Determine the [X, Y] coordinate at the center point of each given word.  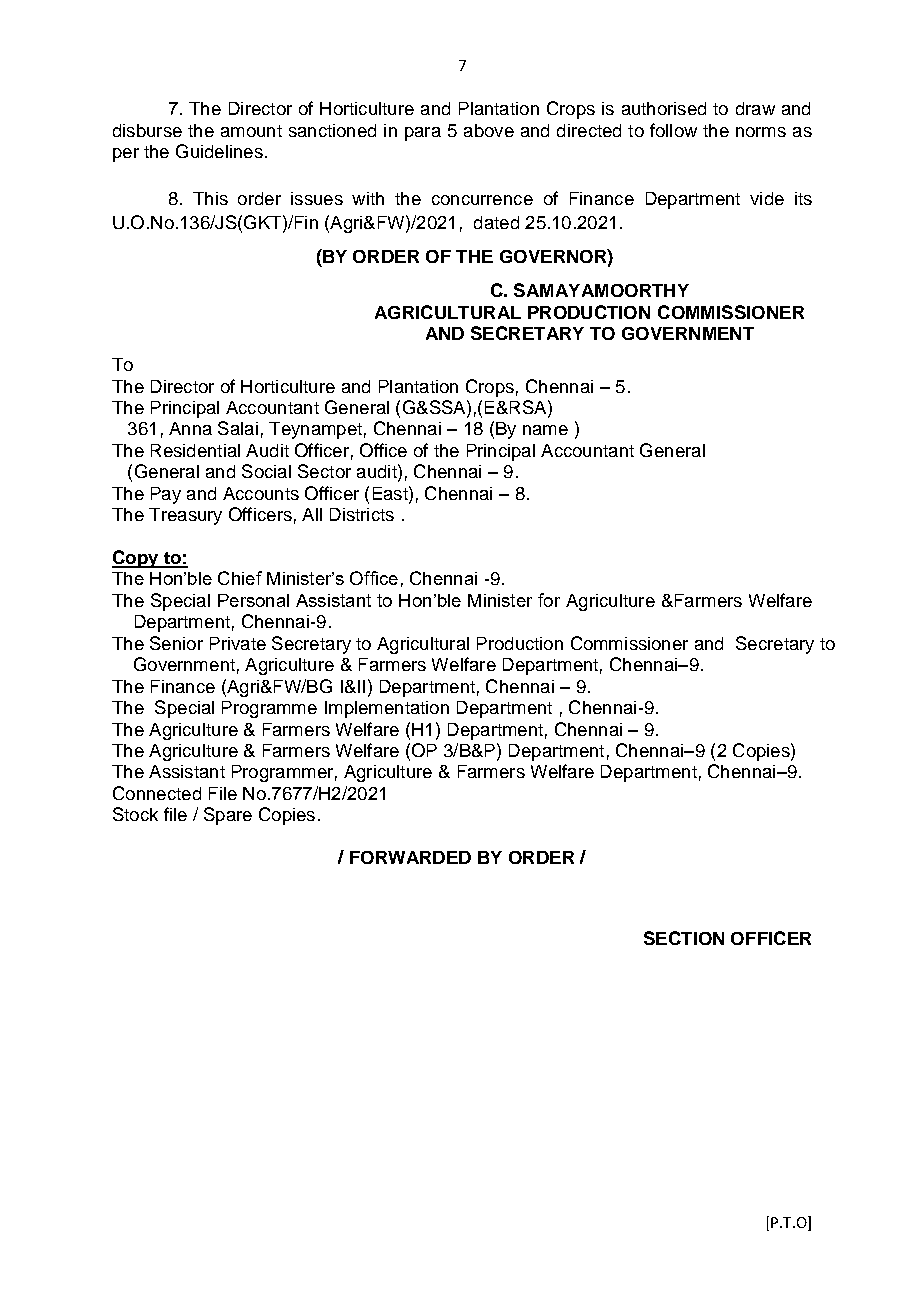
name [545, 430]
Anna [190, 428]
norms [761, 132]
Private [238, 643]
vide [767, 198]
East [391, 493]
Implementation [387, 709]
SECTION [684, 938]
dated [496, 222]
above [489, 130]
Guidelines [219, 151]
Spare [228, 816]
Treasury [185, 516]
